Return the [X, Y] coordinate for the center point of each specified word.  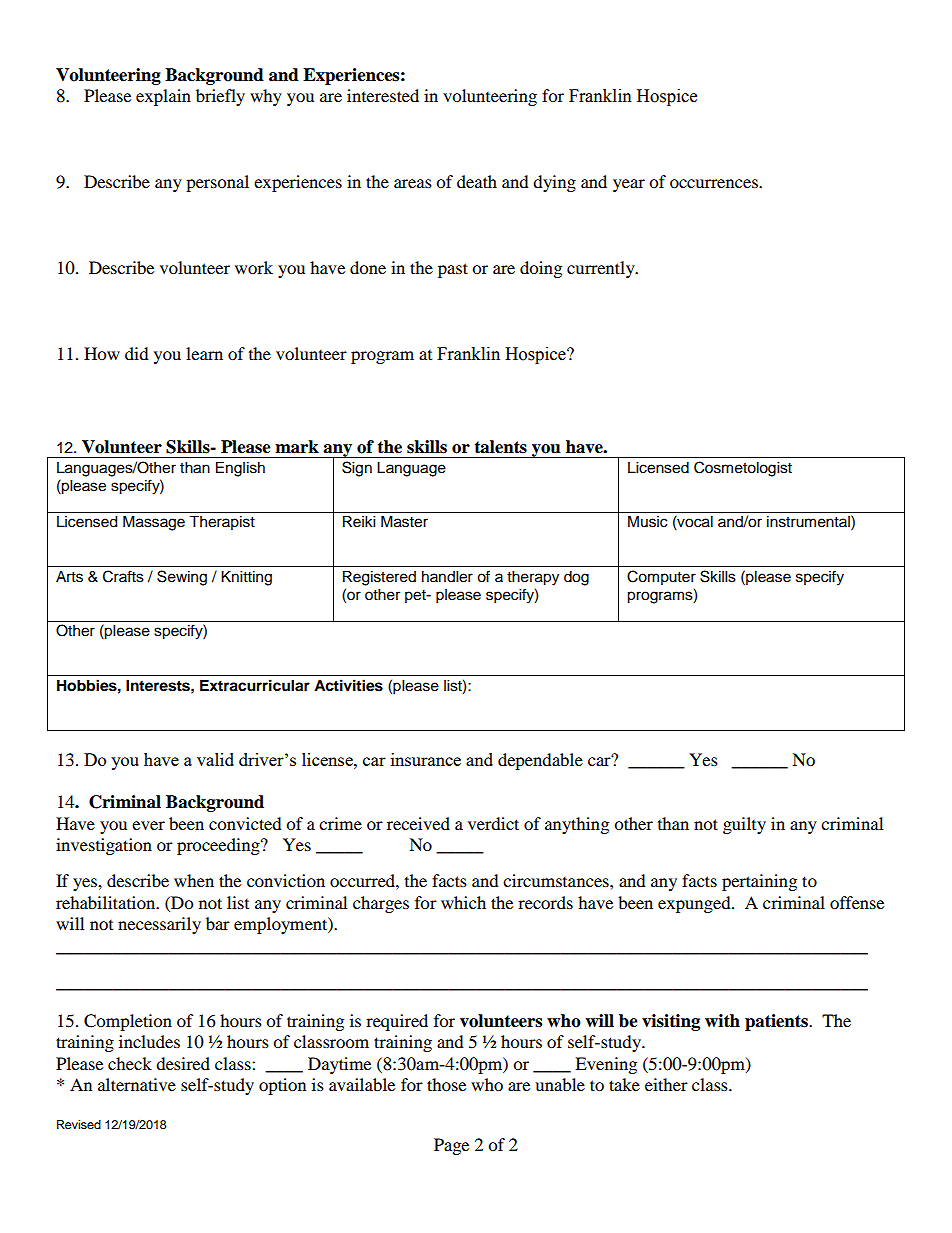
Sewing [182, 578]
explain [163, 97]
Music [647, 522]
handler [447, 577]
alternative [137, 1084]
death [477, 181]
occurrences [715, 183]
